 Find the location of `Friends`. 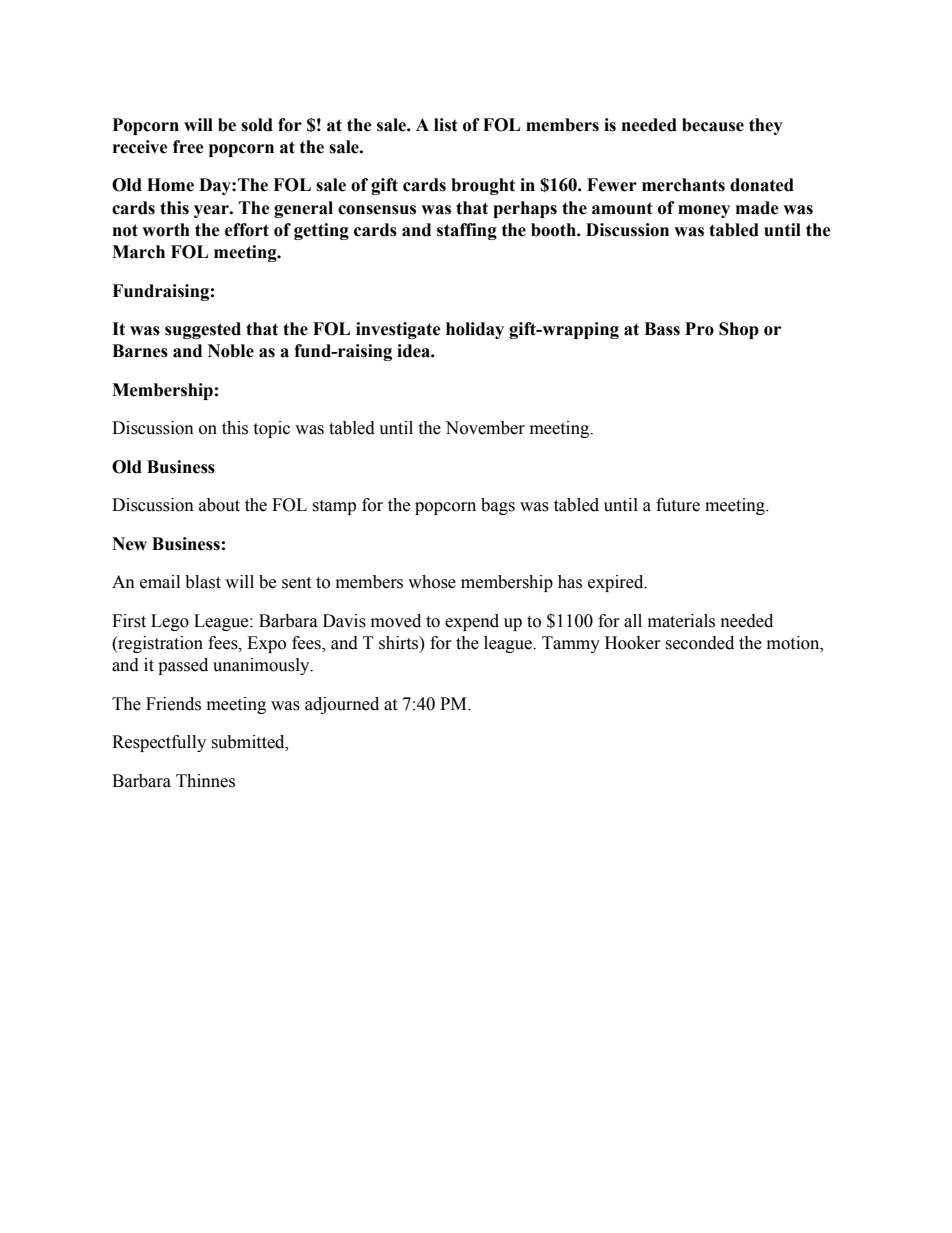

Friends is located at coordinates (173, 704).
